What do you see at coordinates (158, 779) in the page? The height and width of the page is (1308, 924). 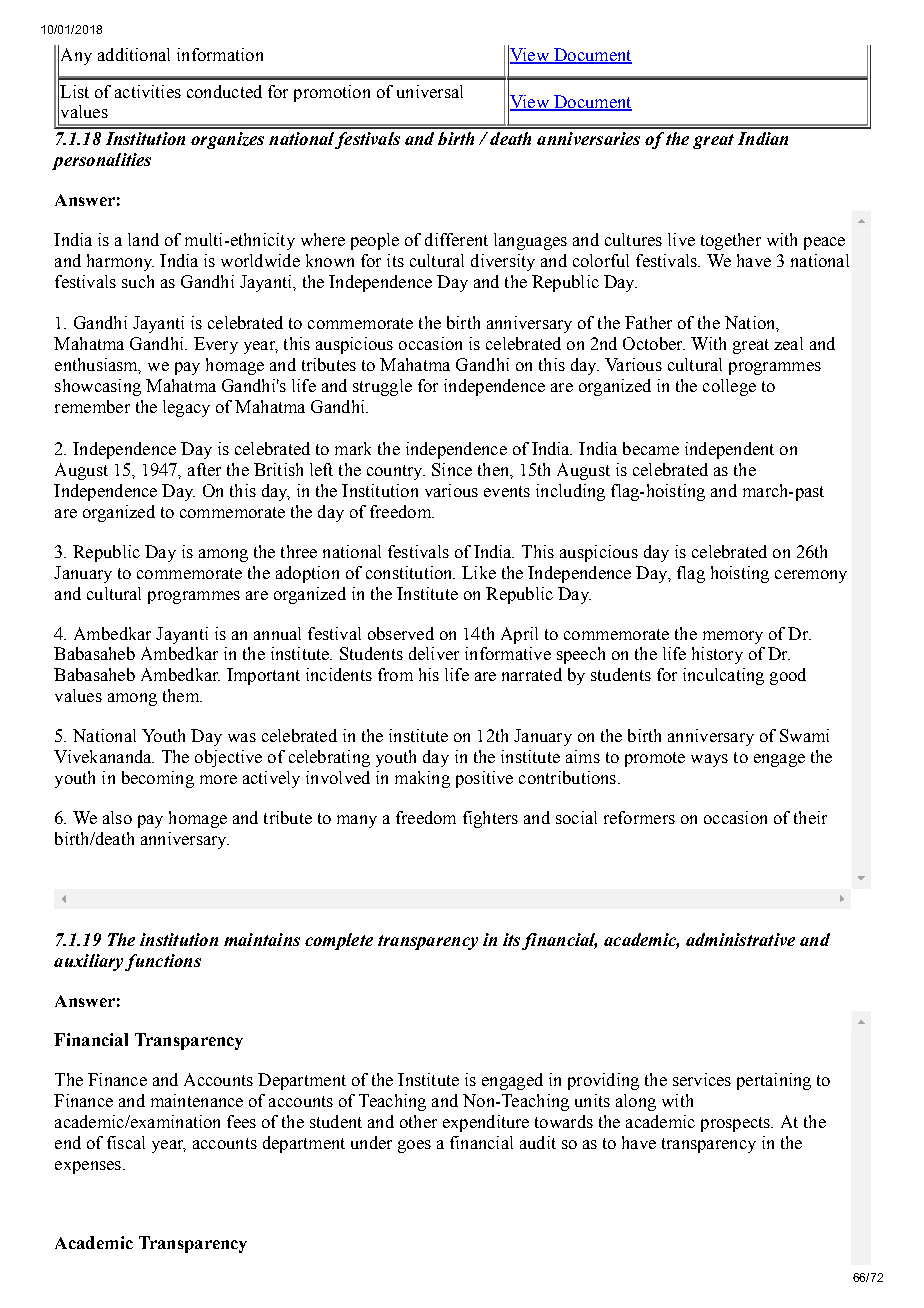 I see `becoming` at bounding box center [158, 779].
